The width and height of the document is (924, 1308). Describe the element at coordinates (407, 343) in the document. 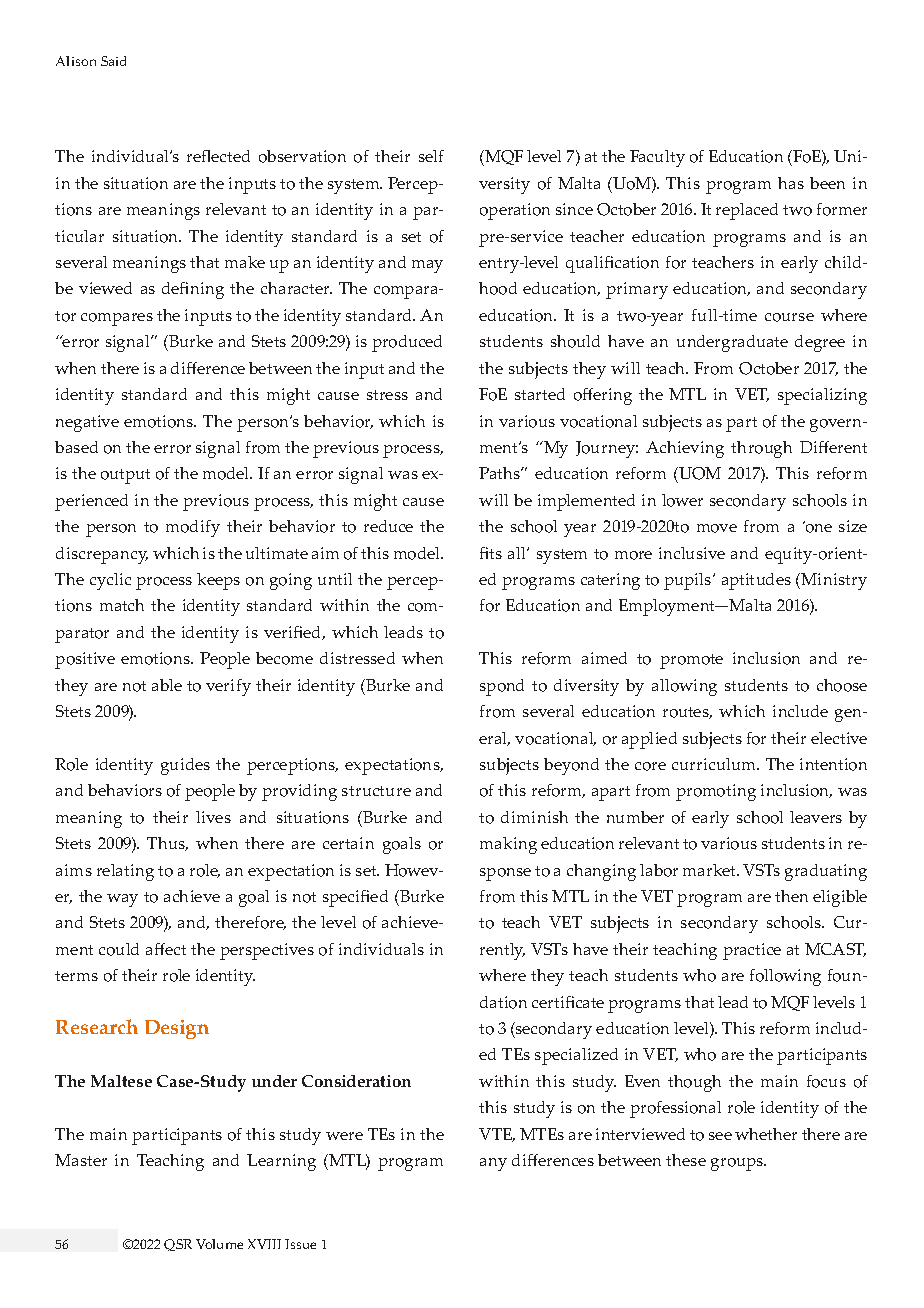

I see `produced` at that location.
